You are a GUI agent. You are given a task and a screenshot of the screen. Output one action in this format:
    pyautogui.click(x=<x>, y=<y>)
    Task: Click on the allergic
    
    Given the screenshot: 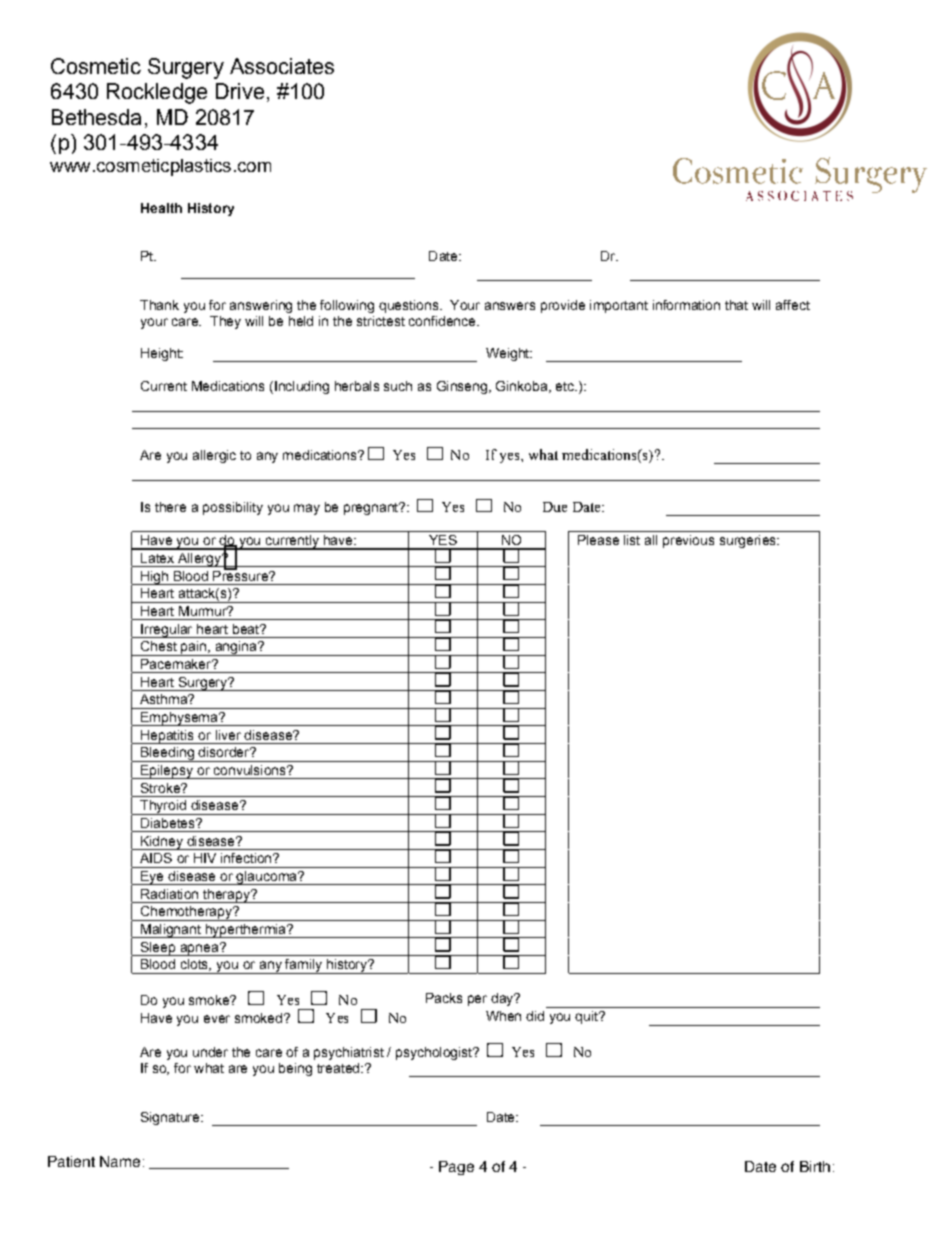 What is the action you would take?
    pyautogui.click(x=214, y=456)
